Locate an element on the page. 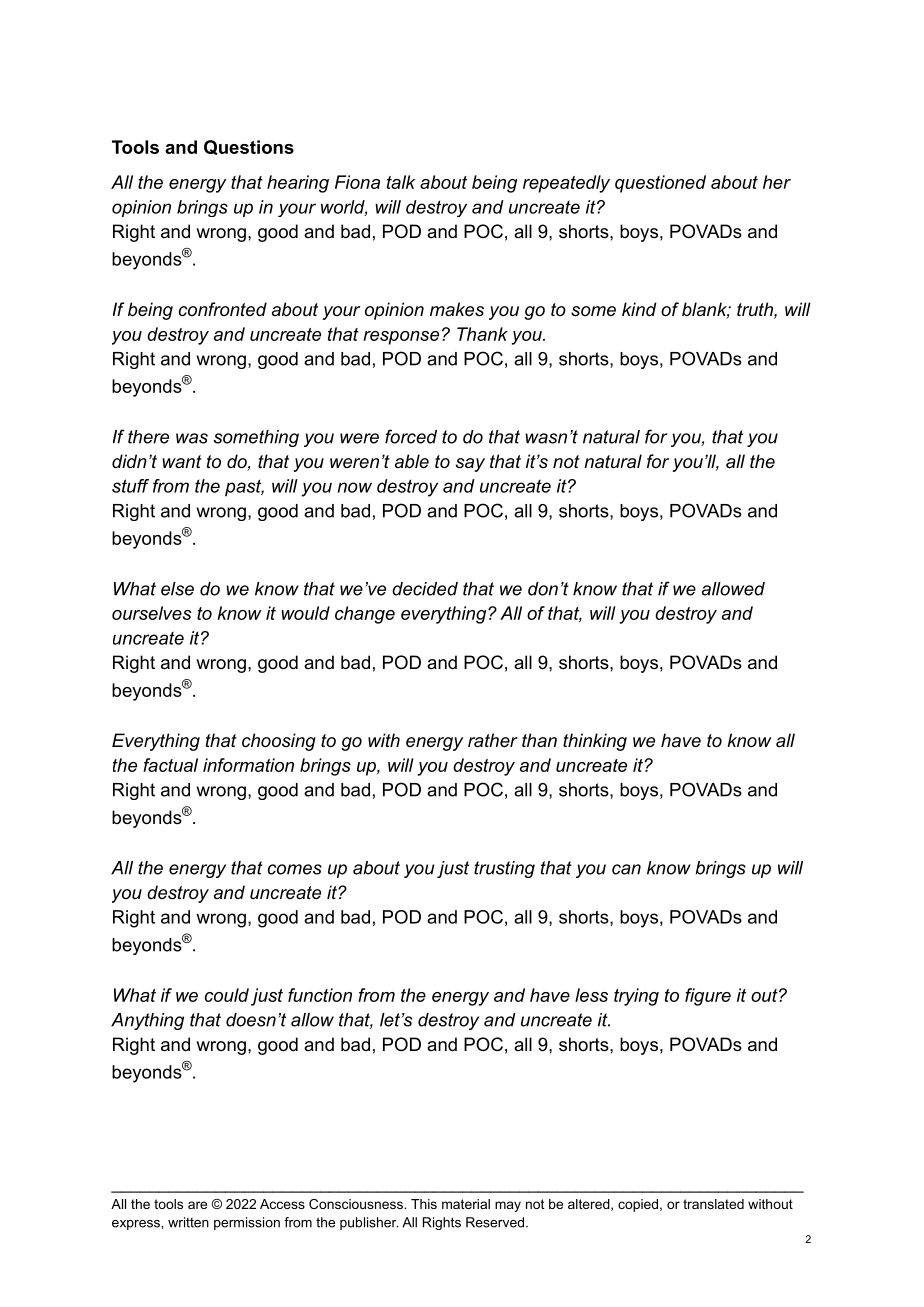  forced is located at coordinates (411, 436).
